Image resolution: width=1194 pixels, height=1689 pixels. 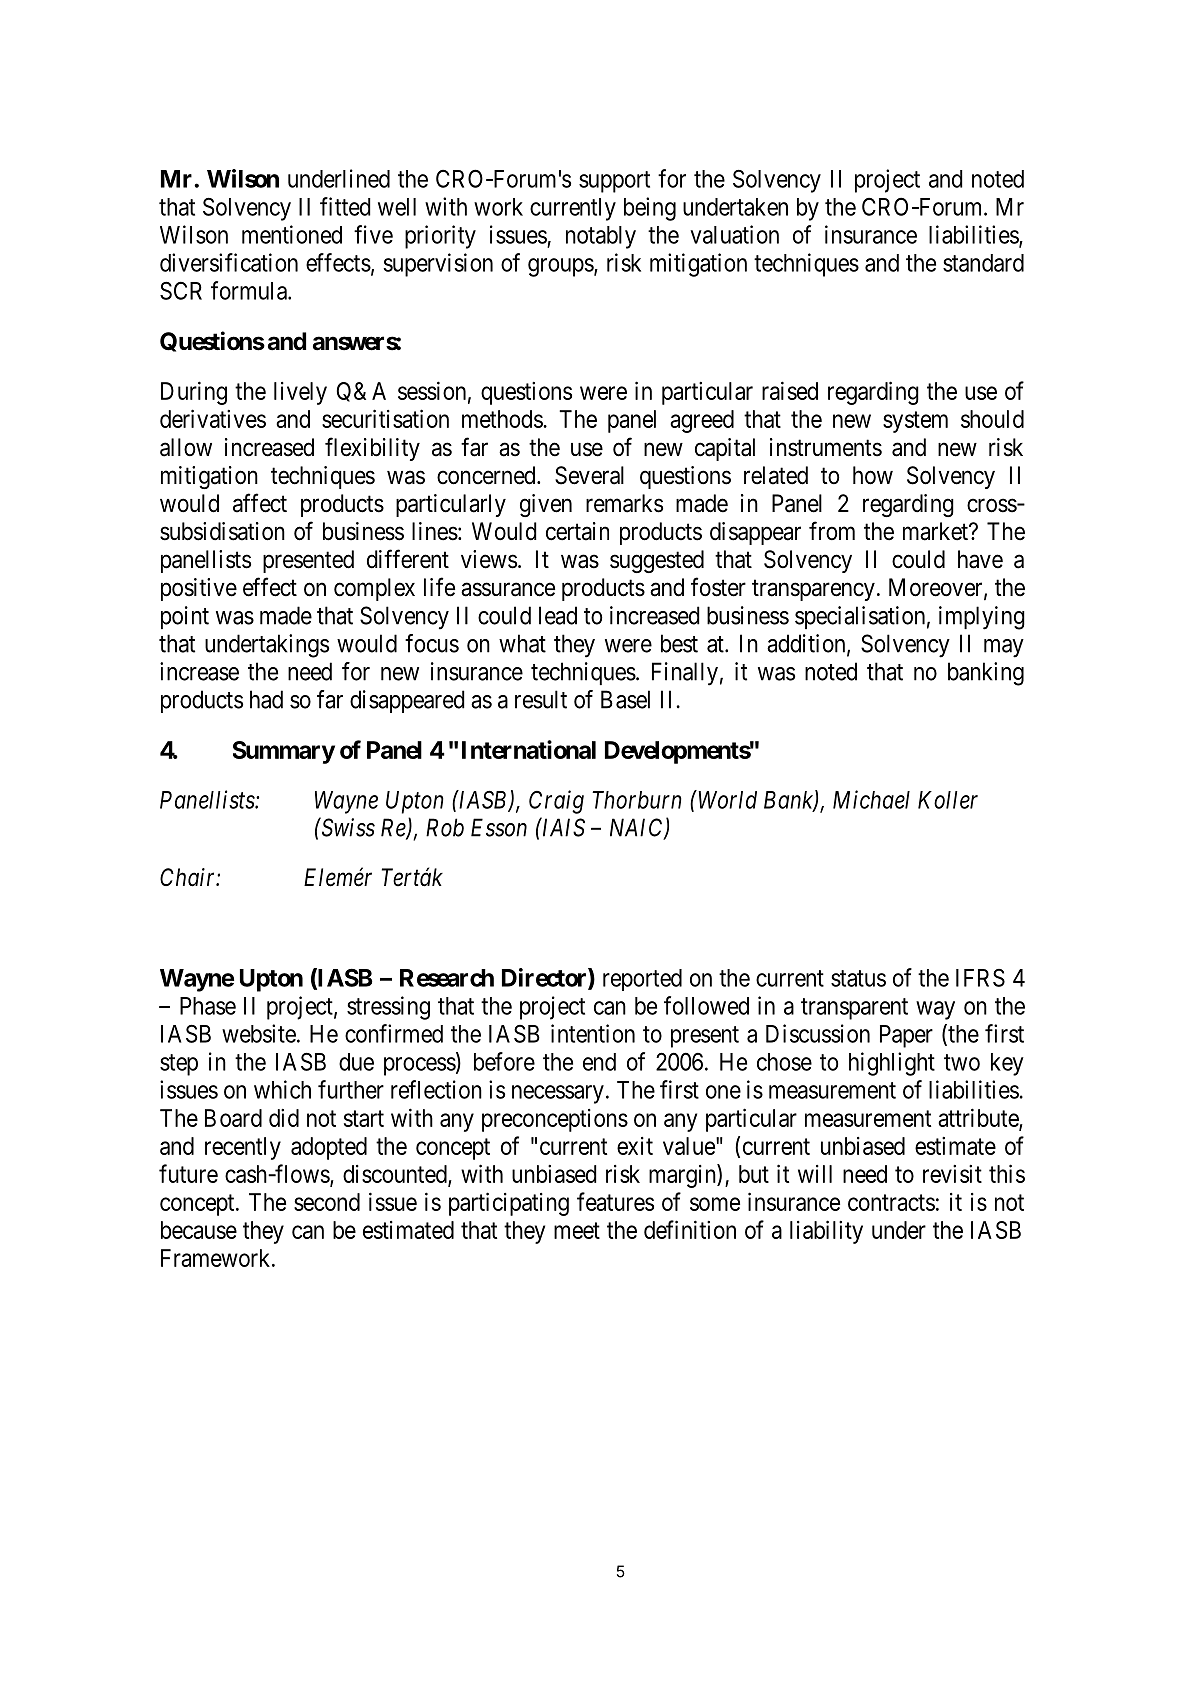 What do you see at coordinates (615, 1201) in the document?
I see `features` at bounding box center [615, 1201].
